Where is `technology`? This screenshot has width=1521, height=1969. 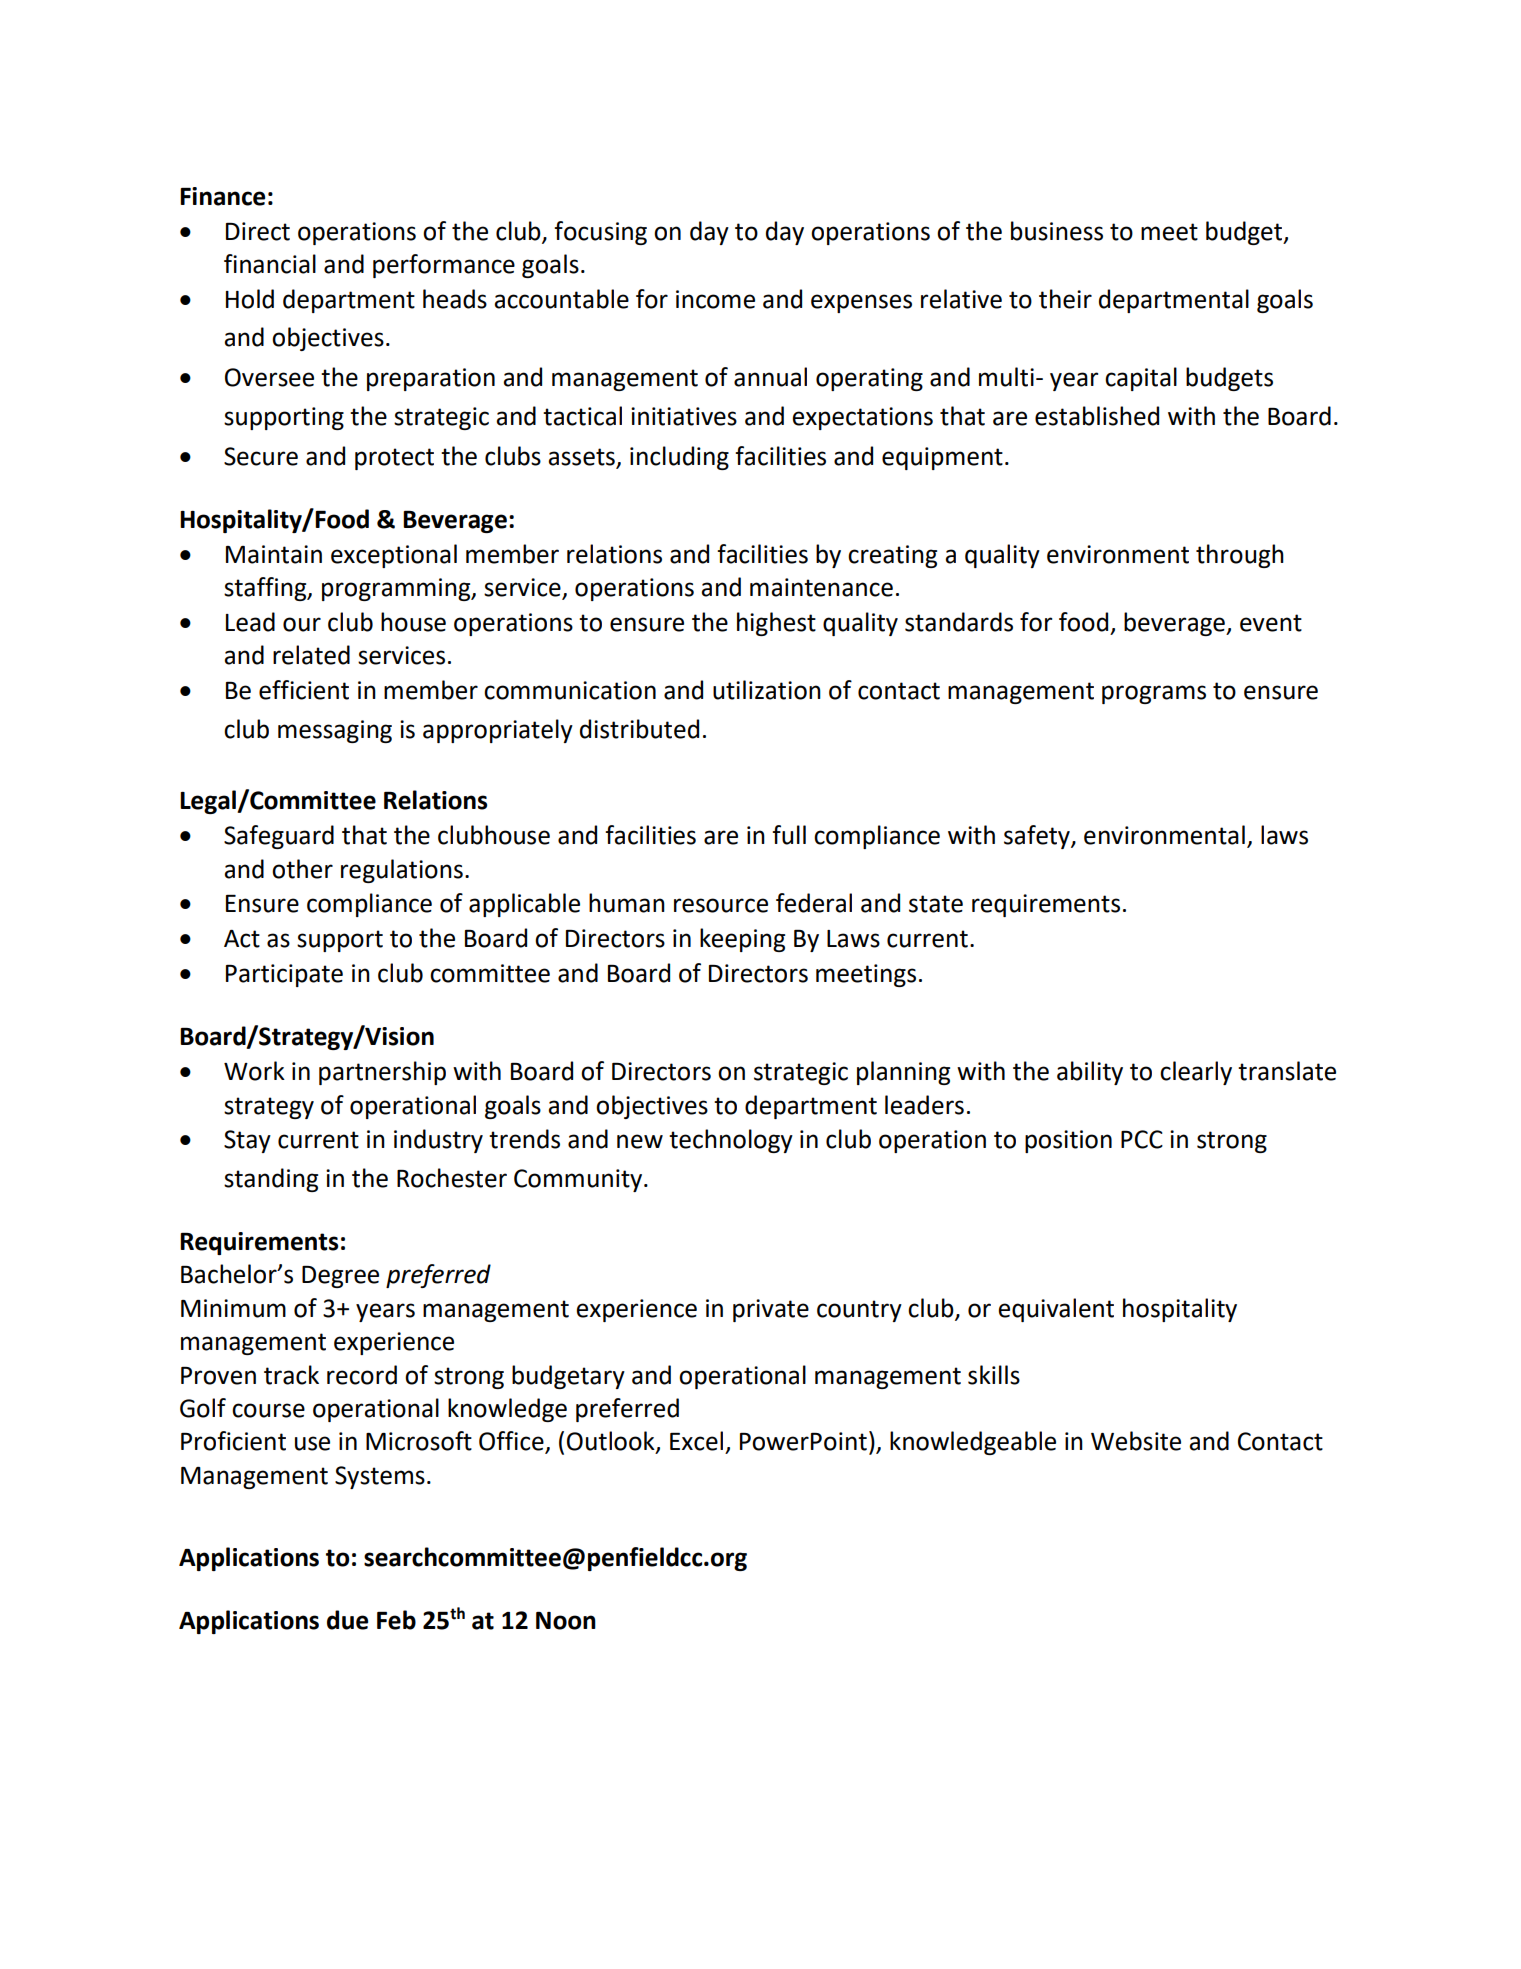 technology is located at coordinates (731, 1141).
